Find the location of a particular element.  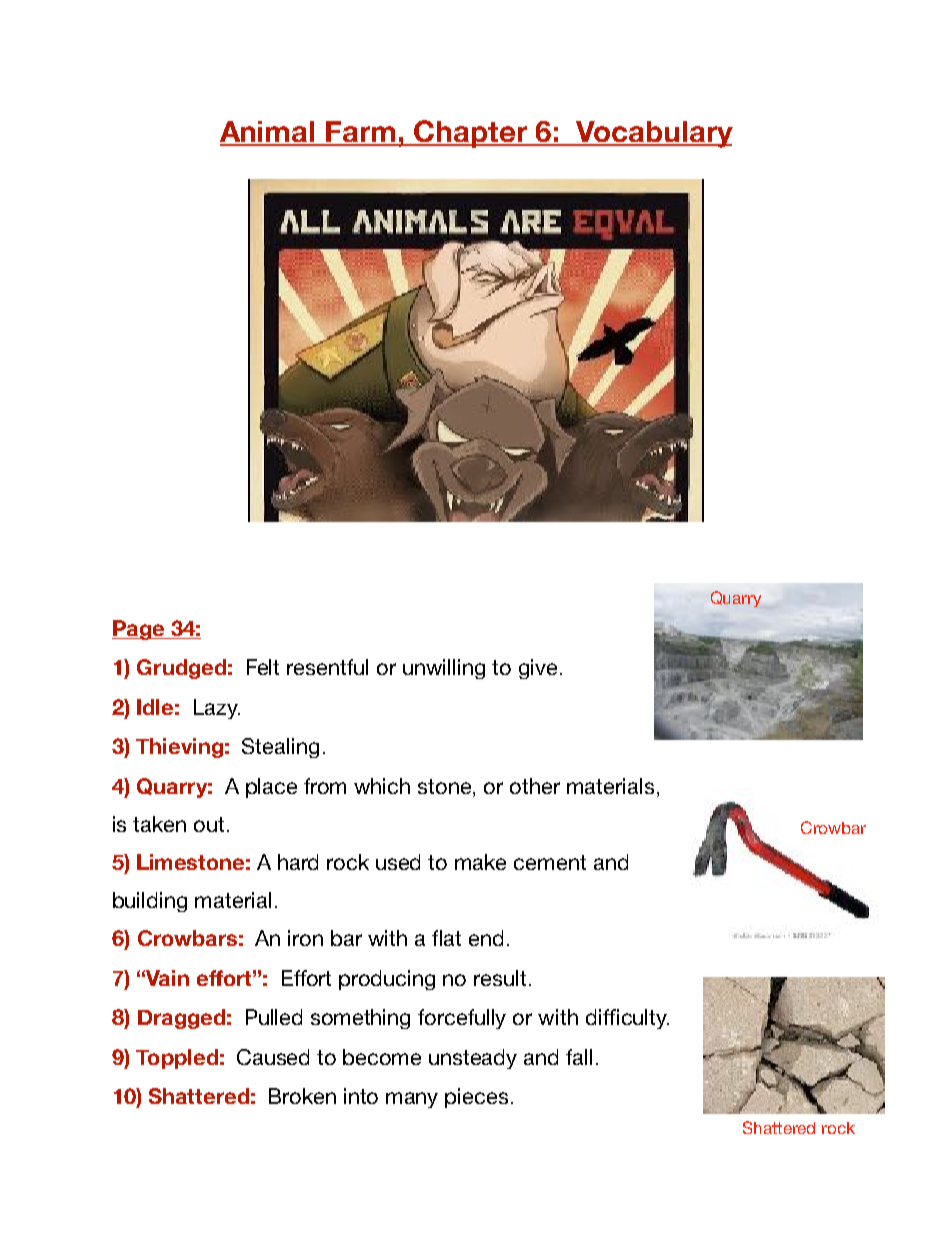

Vocabulary is located at coordinates (653, 134).
